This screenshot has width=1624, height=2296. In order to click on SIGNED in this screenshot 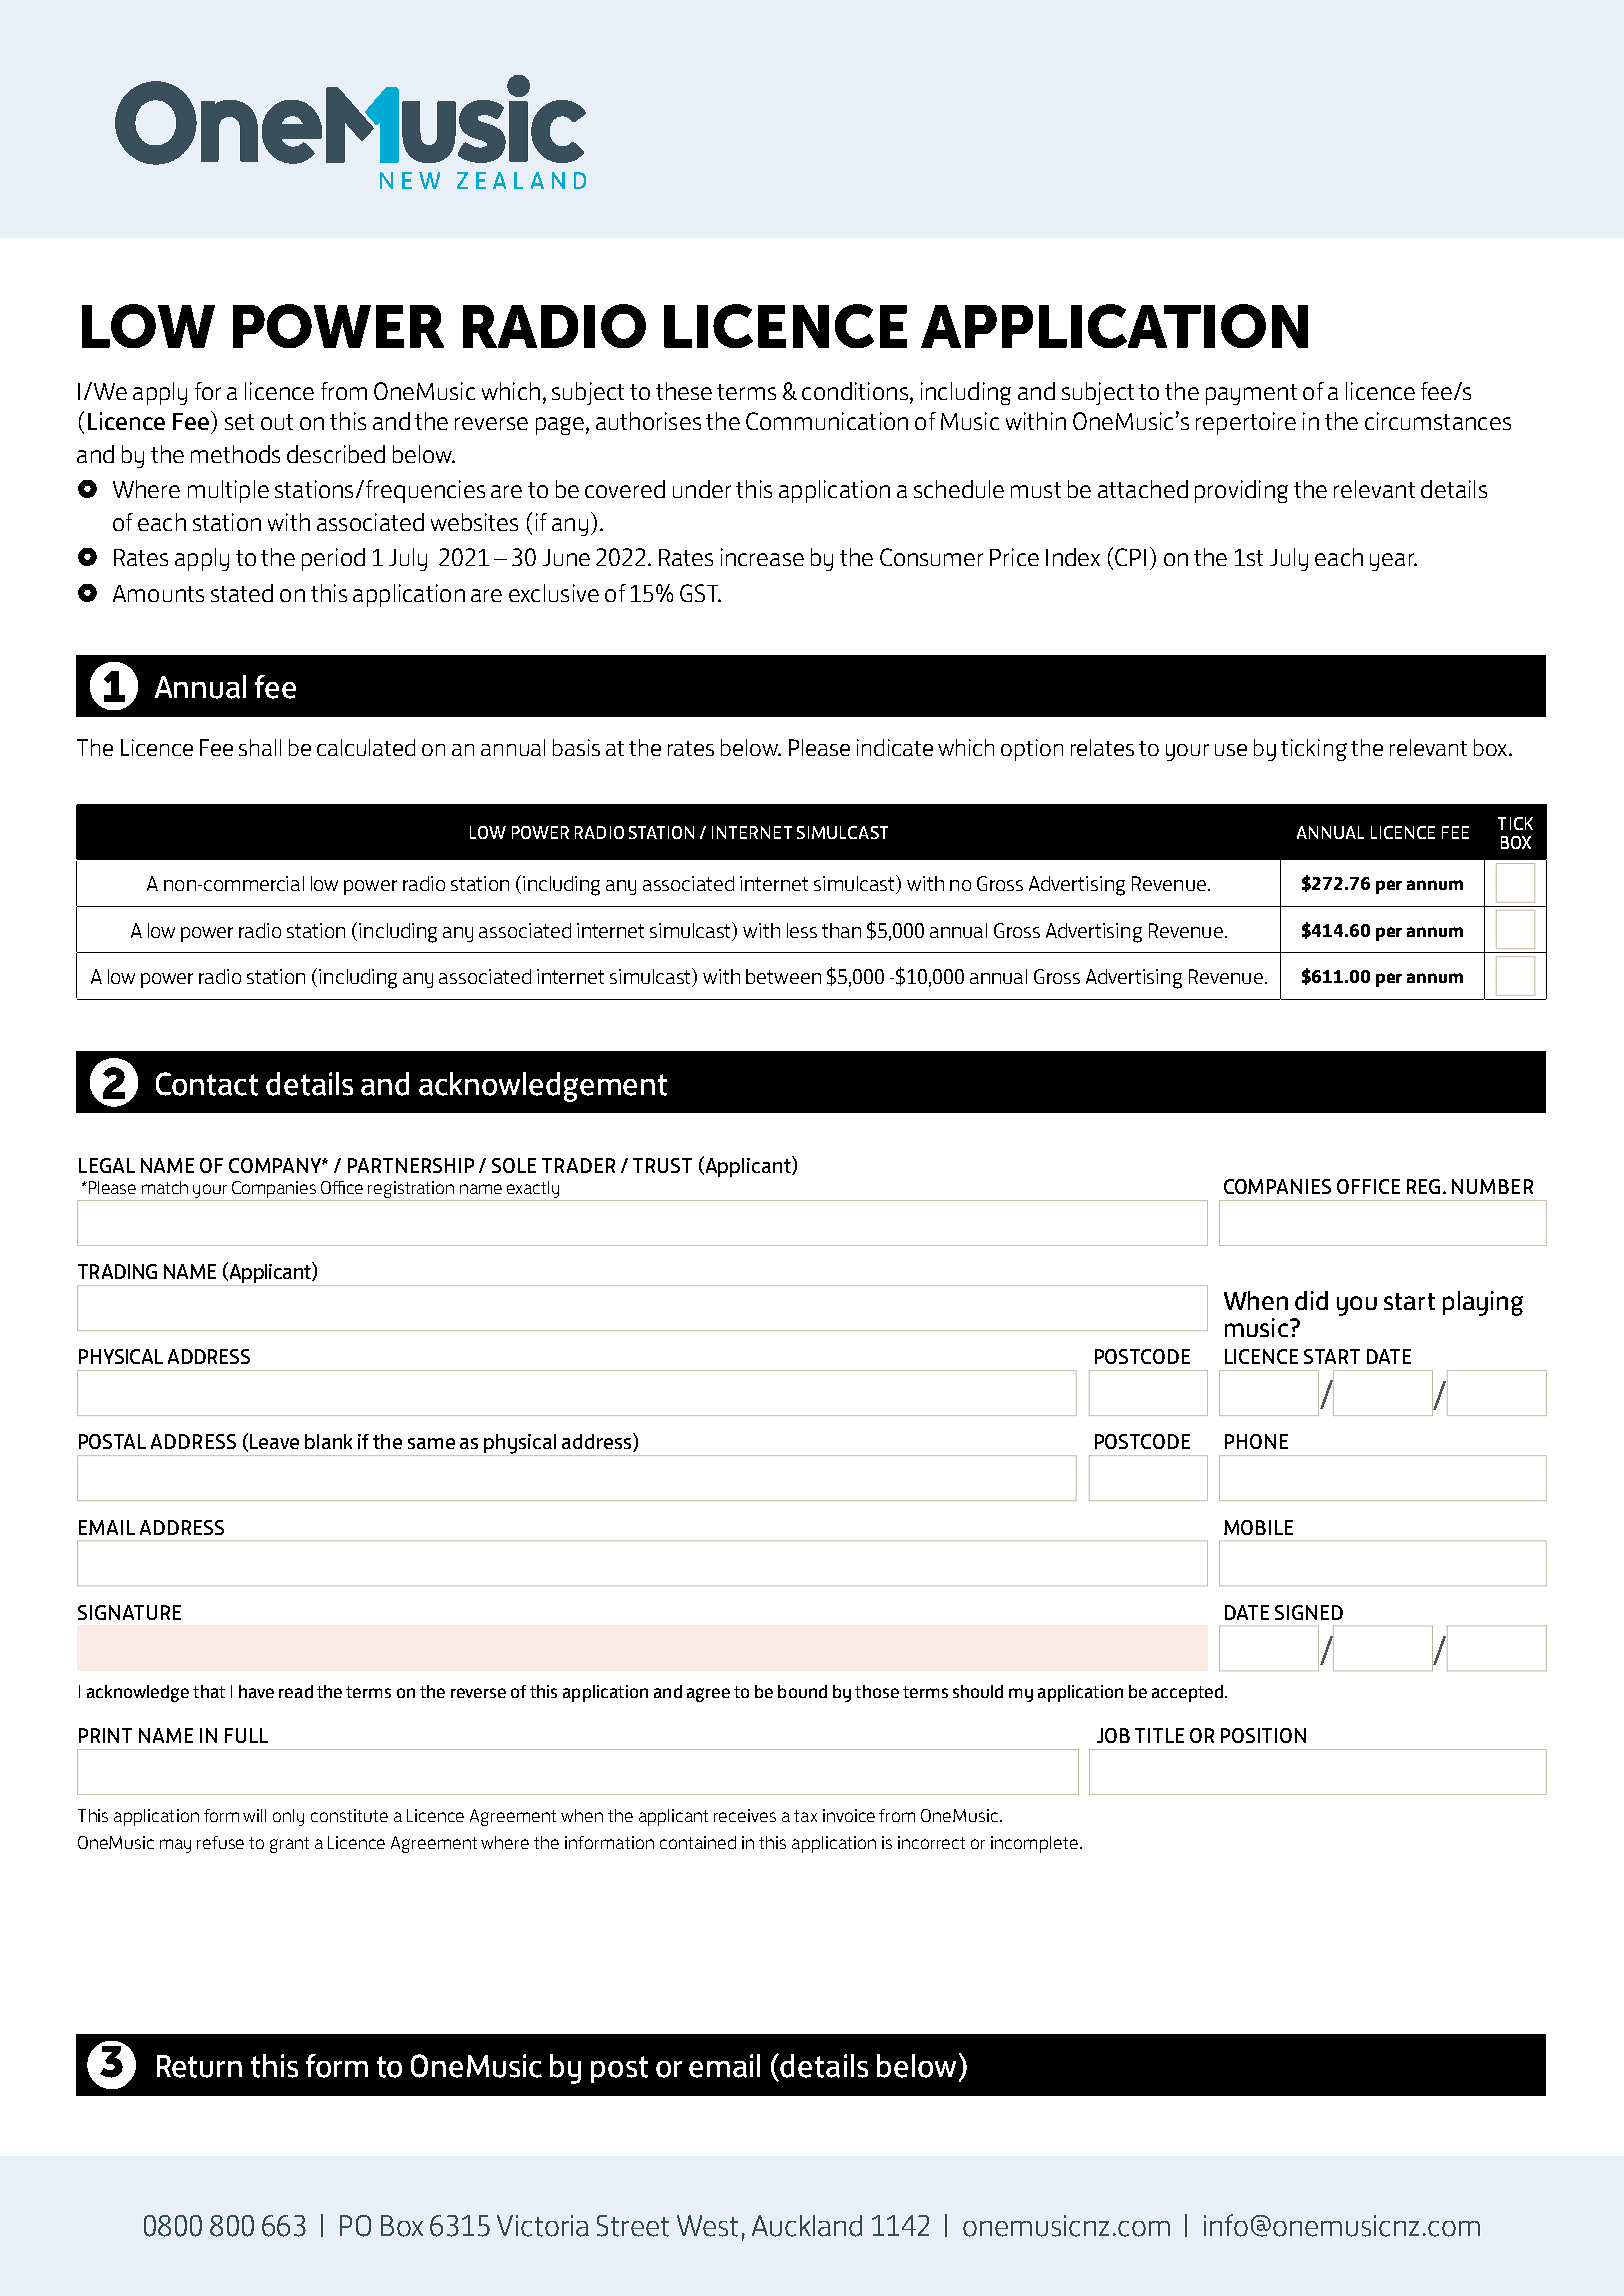, I will do `click(1309, 1612)`.
